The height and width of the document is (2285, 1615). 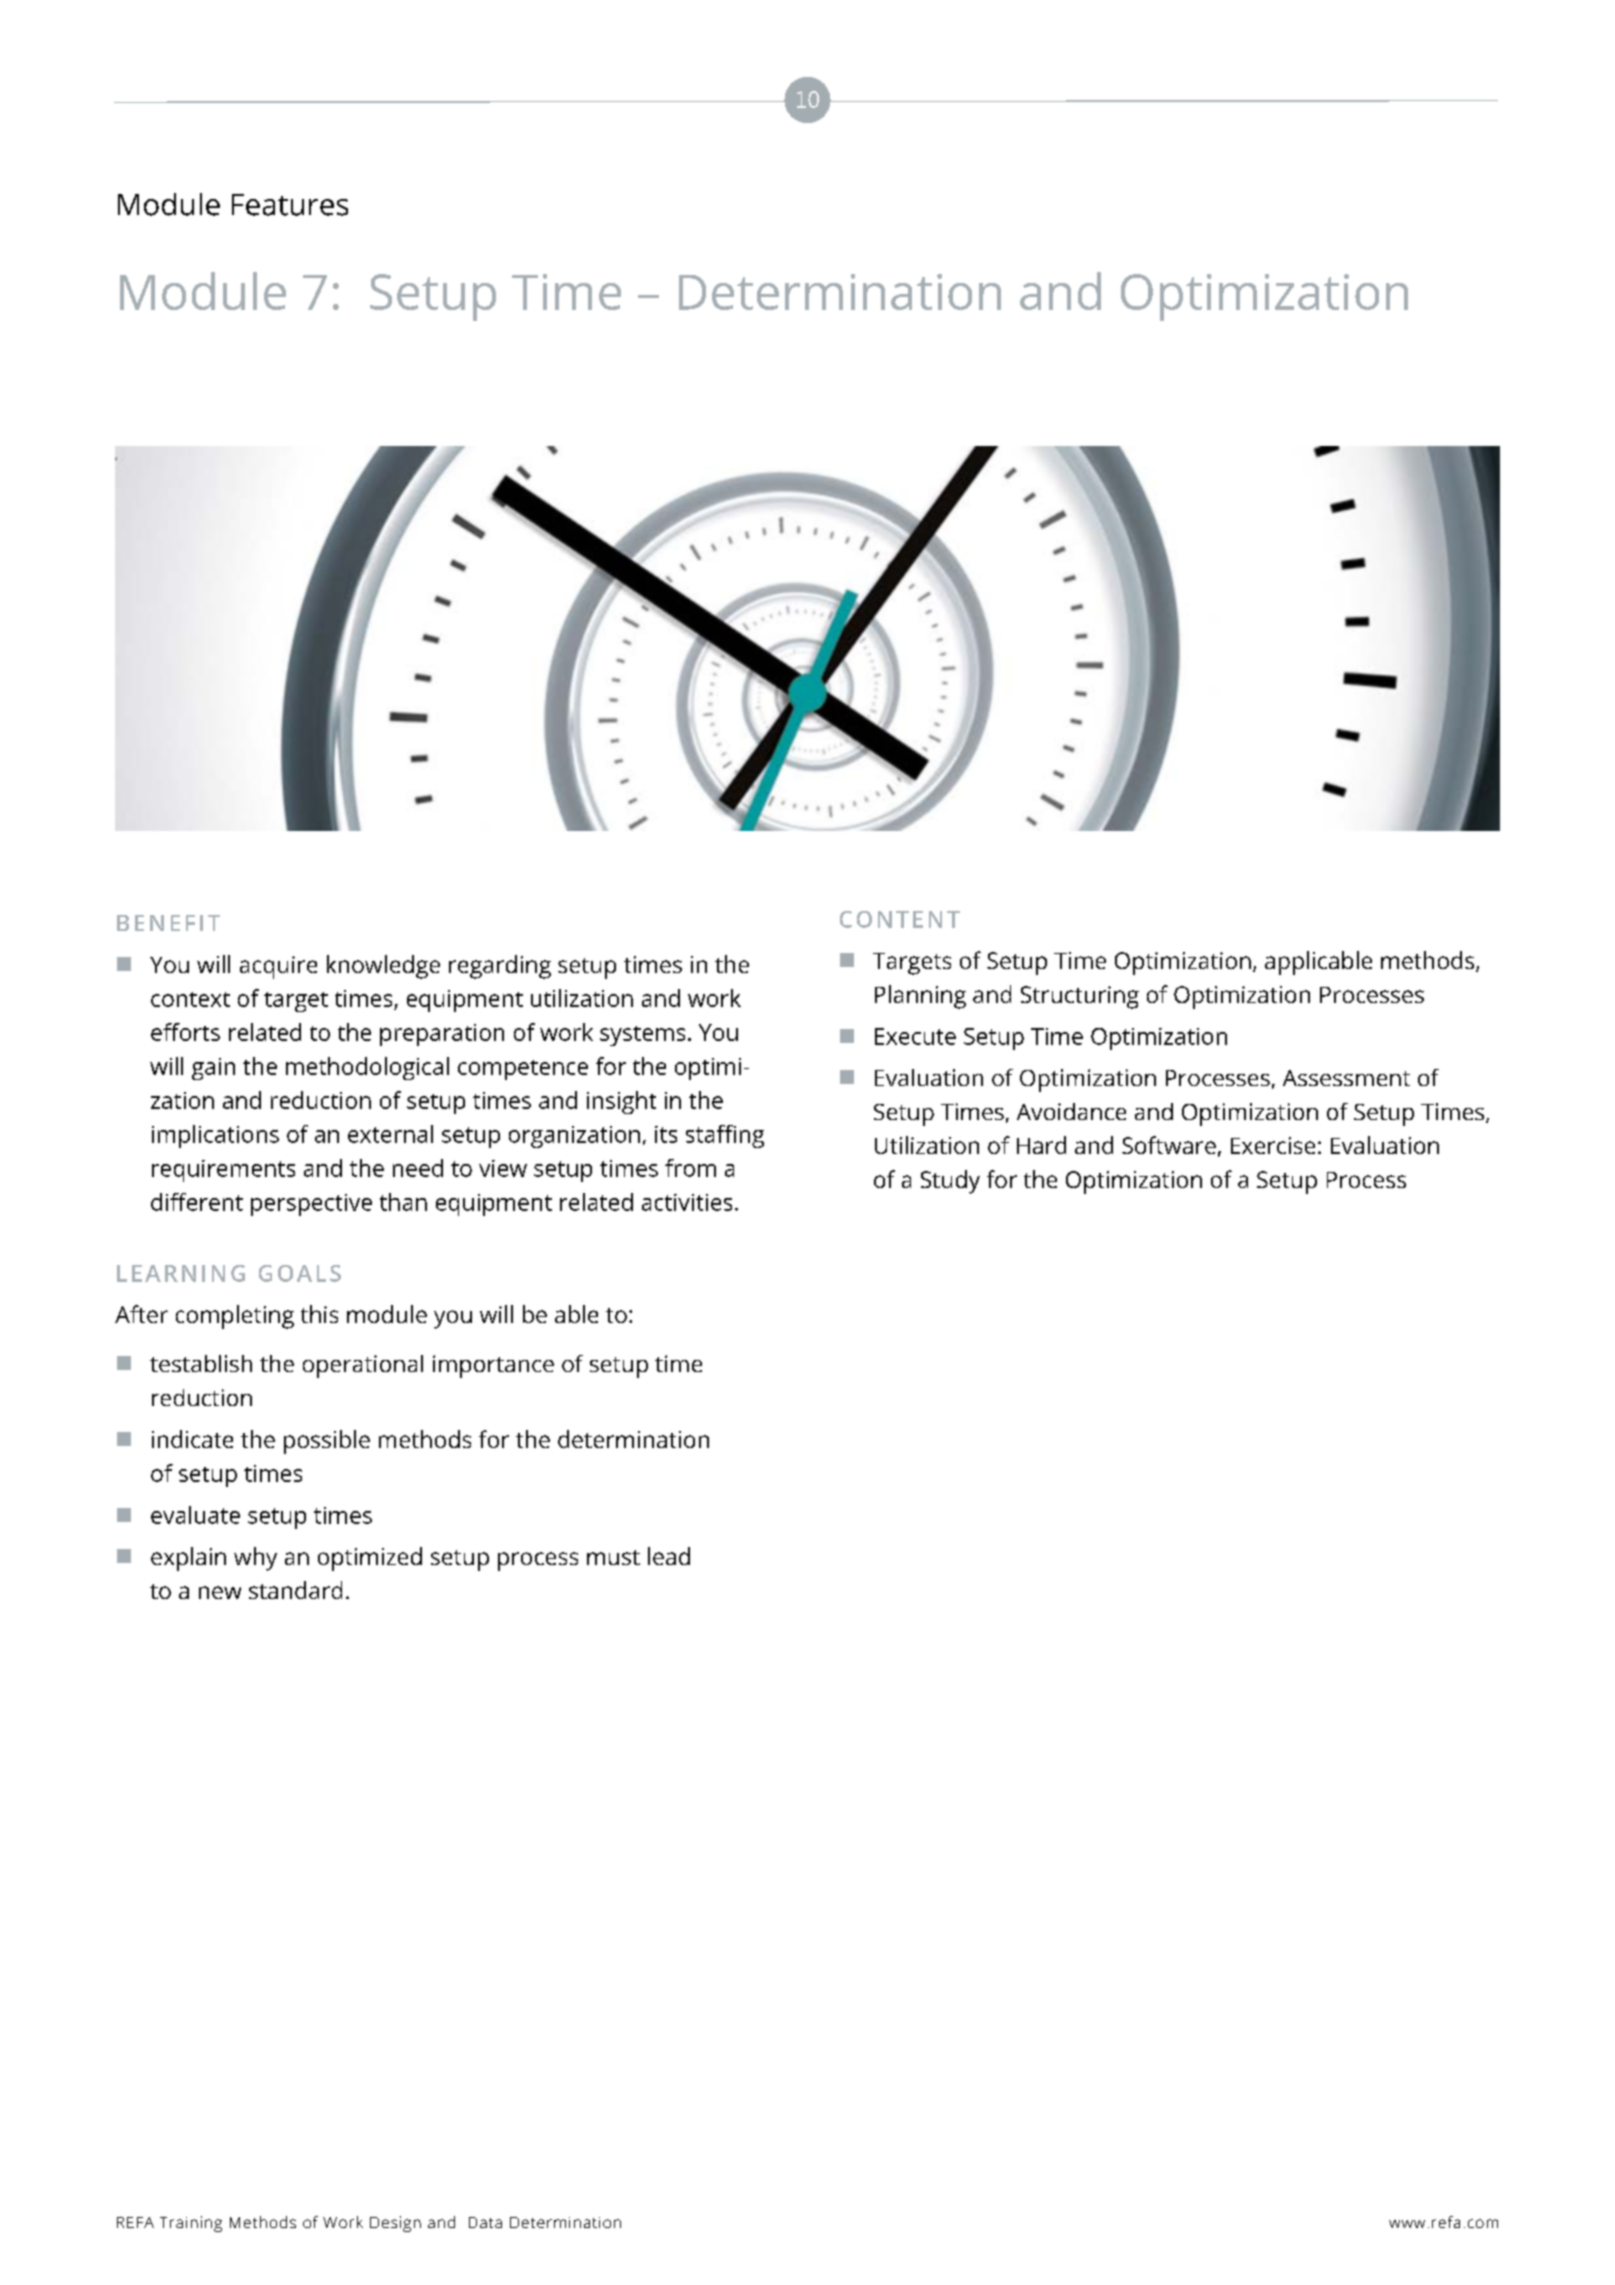 I want to click on Training, so click(x=191, y=2224).
